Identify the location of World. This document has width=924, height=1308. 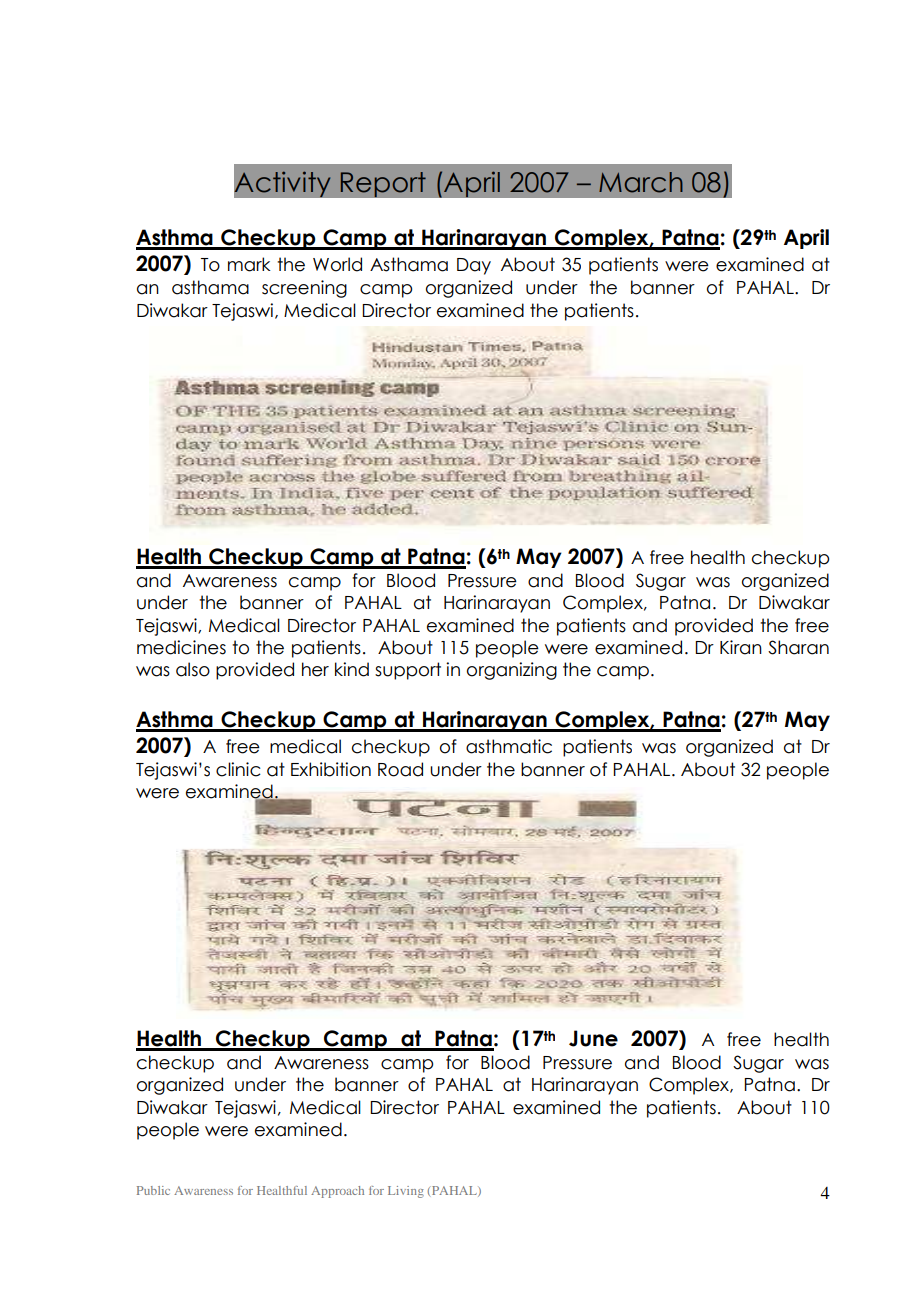
(337, 264).
